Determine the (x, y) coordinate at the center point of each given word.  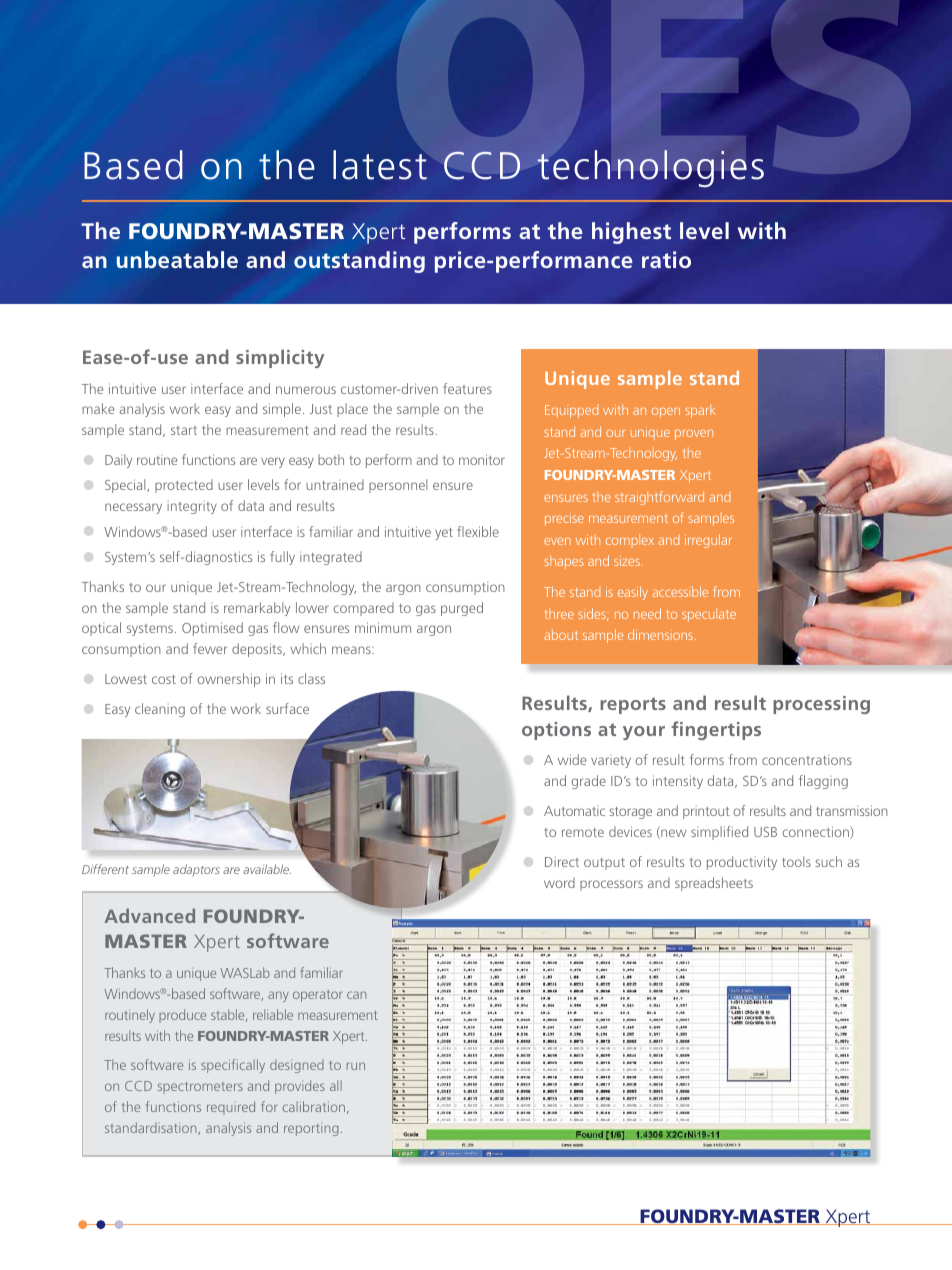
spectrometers (200, 1088)
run (356, 1066)
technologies (650, 168)
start (184, 430)
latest (380, 165)
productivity (742, 863)
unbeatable (177, 260)
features (467, 388)
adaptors (196, 870)
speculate (709, 615)
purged (462, 609)
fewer (210, 648)
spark (700, 411)
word (559, 882)
